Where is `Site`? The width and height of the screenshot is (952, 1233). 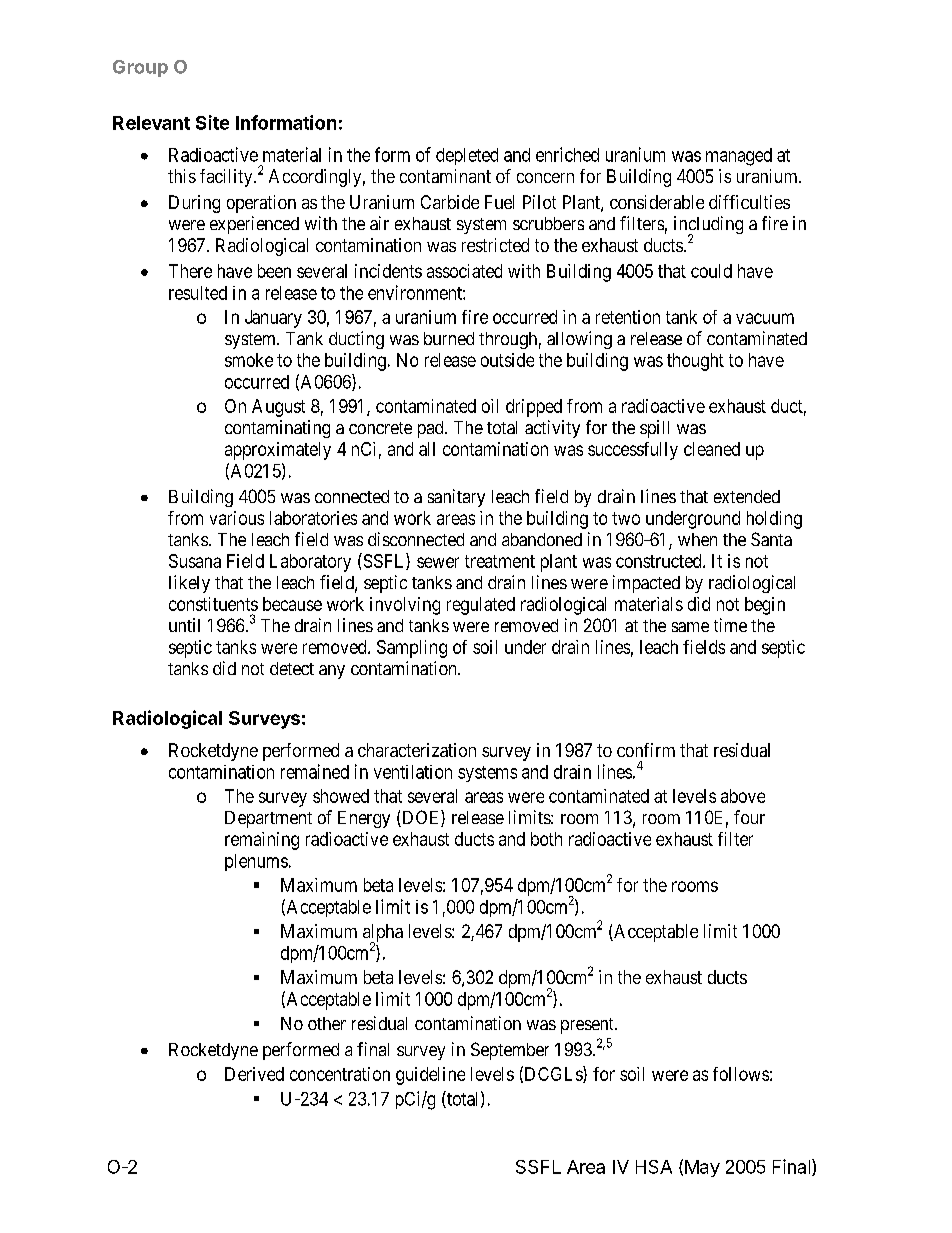
Site is located at coordinates (212, 122).
